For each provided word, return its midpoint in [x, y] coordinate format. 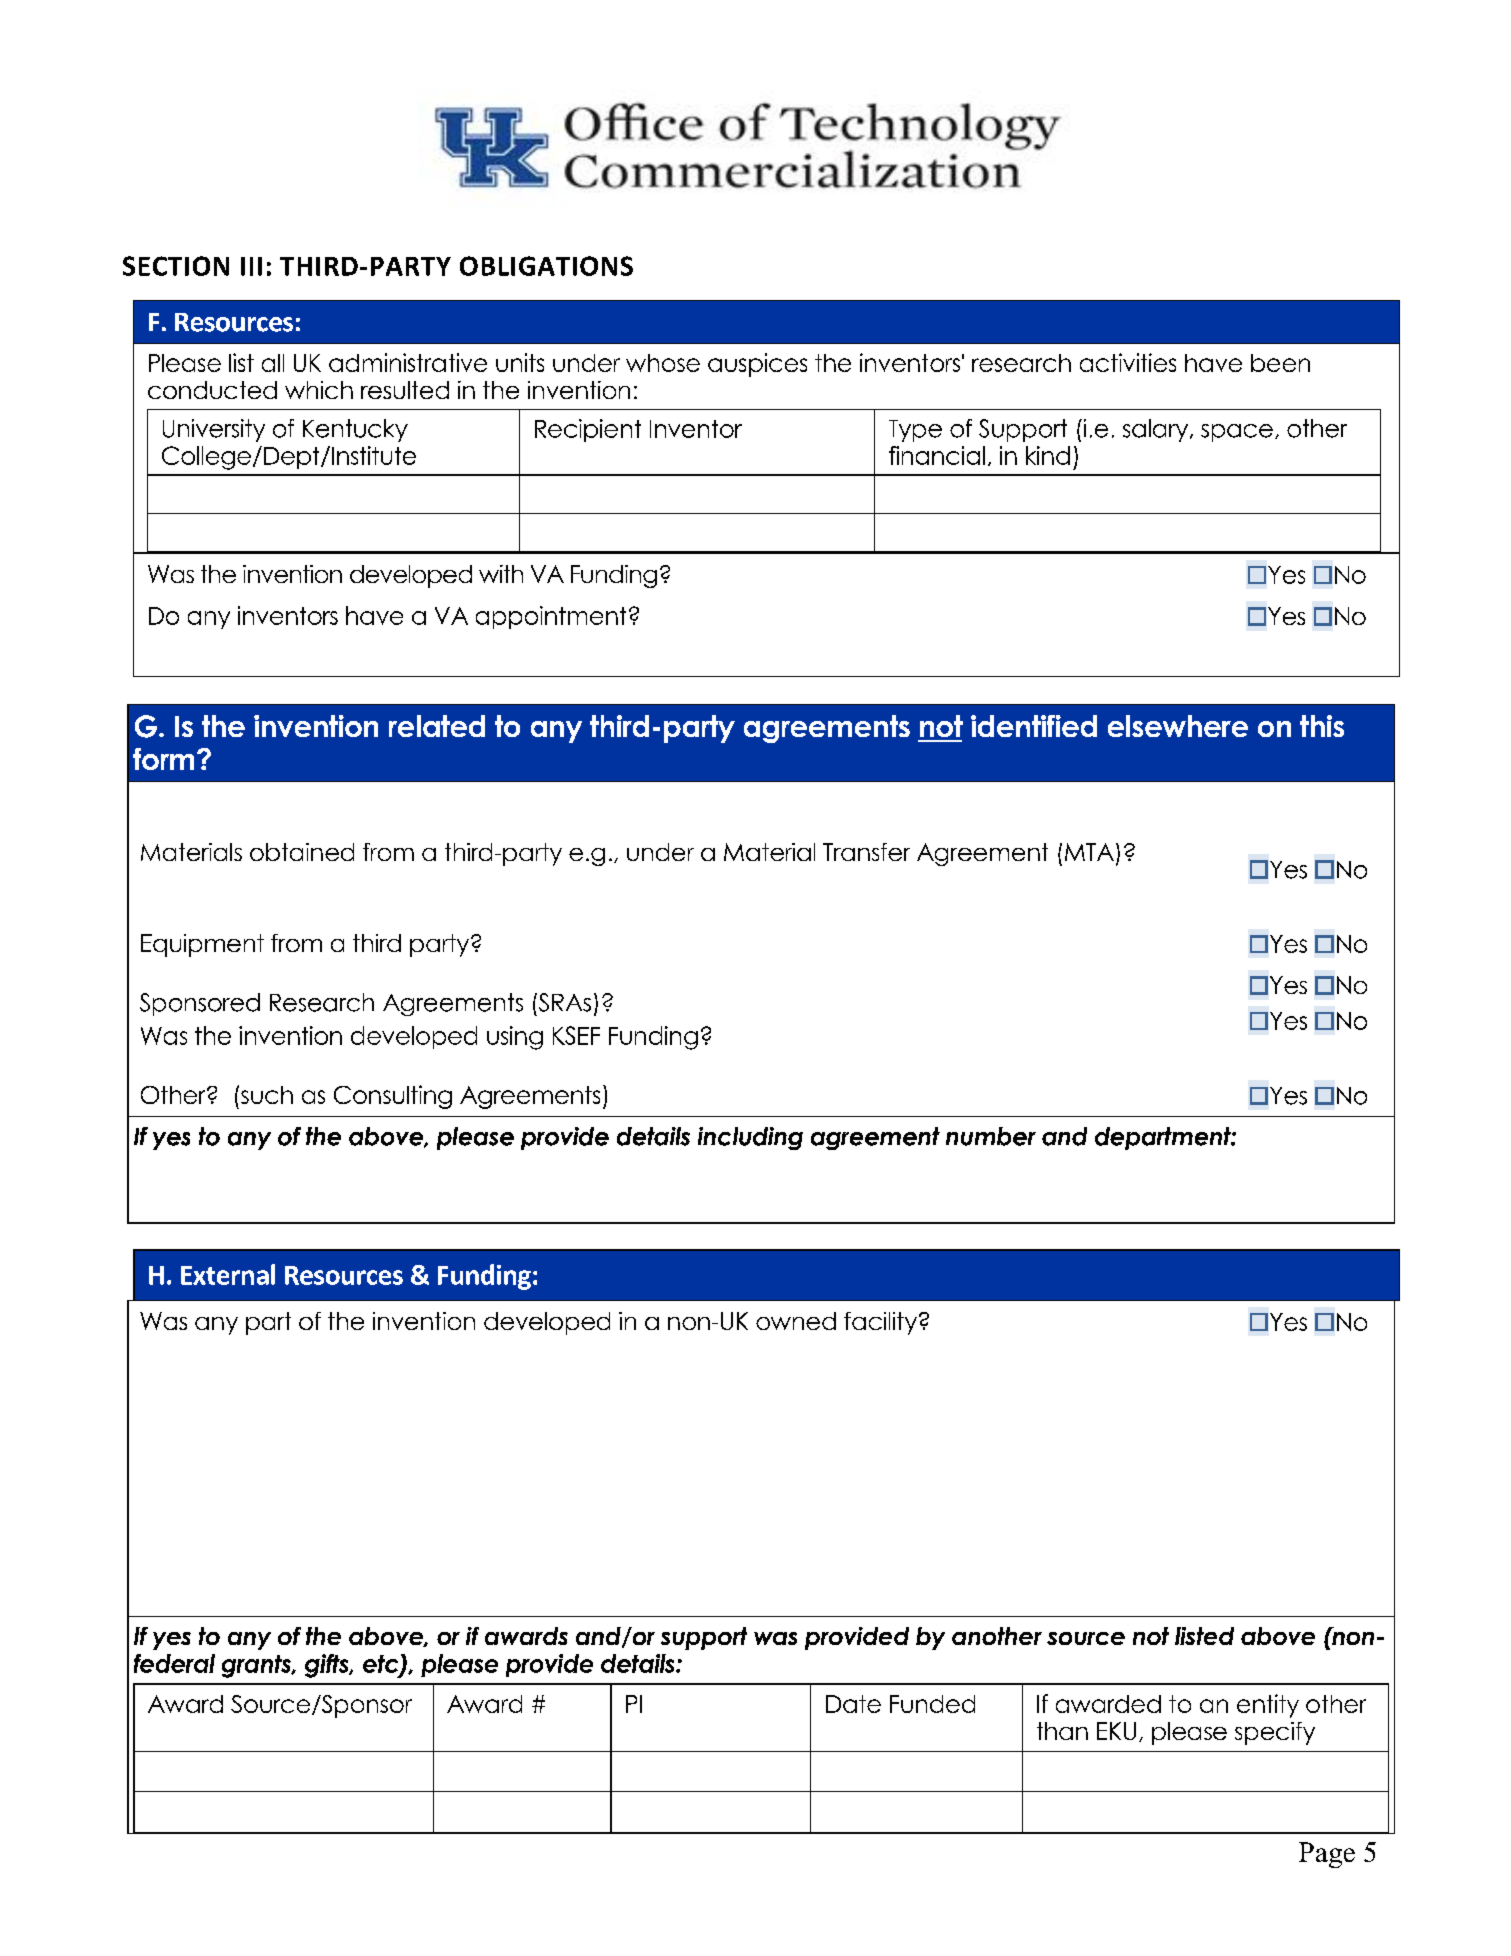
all [273, 363]
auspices [757, 365]
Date [853, 1704]
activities [1128, 362]
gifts [328, 1666]
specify [1275, 1733]
